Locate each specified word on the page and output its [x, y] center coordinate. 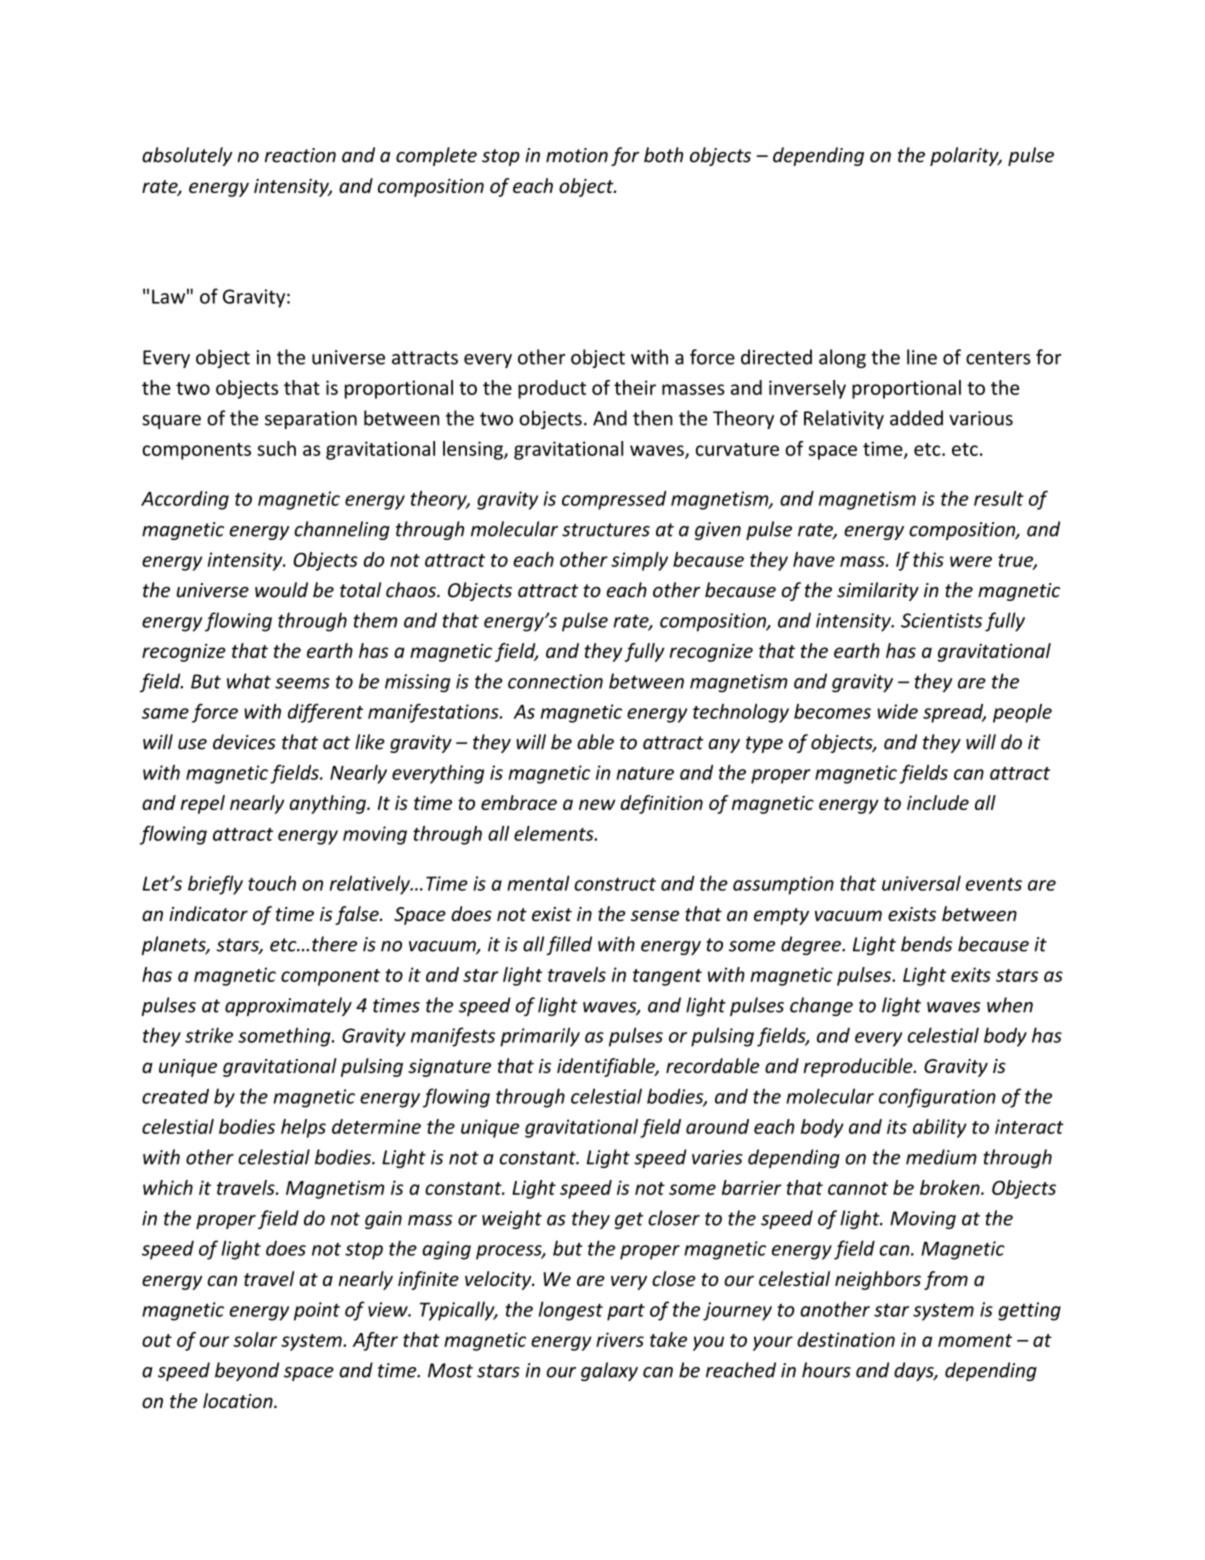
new [597, 804]
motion [577, 155]
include [938, 802]
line [922, 357]
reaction [300, 155]
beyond [247, 1371]
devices [244, 742]
